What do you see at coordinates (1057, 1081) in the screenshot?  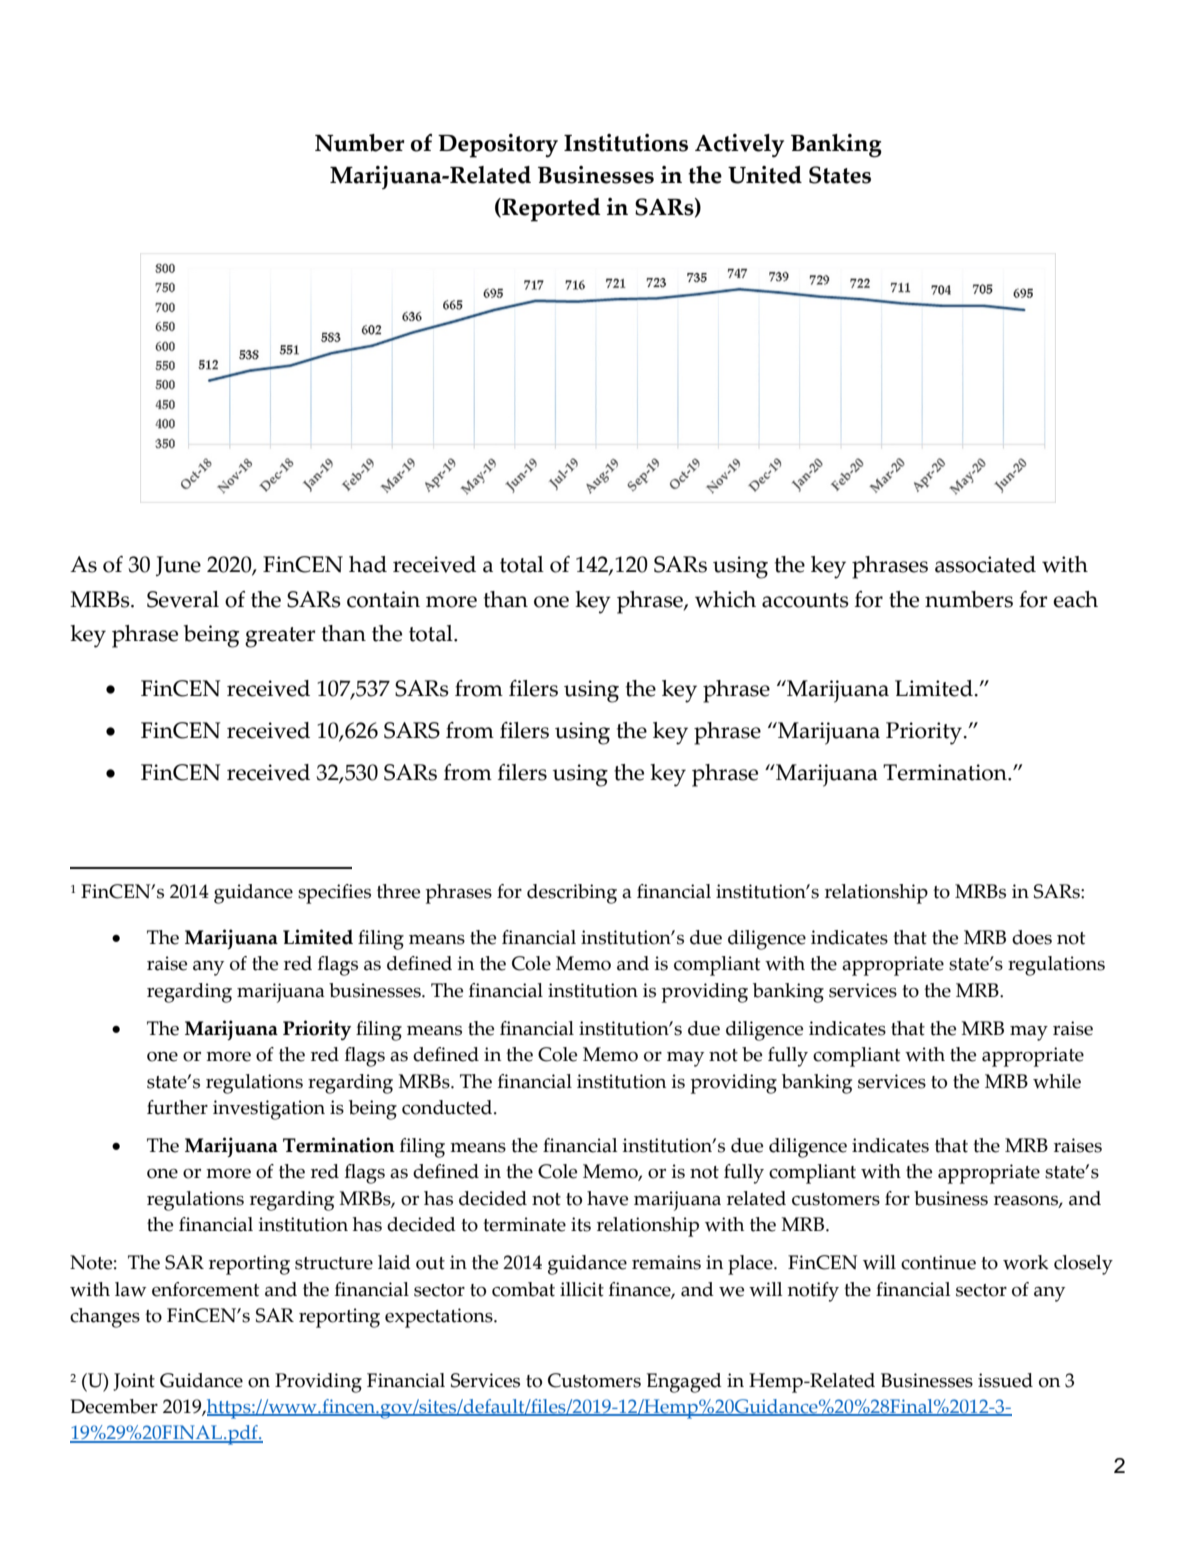 I see `while` at bounding box center [1057, 1081].
